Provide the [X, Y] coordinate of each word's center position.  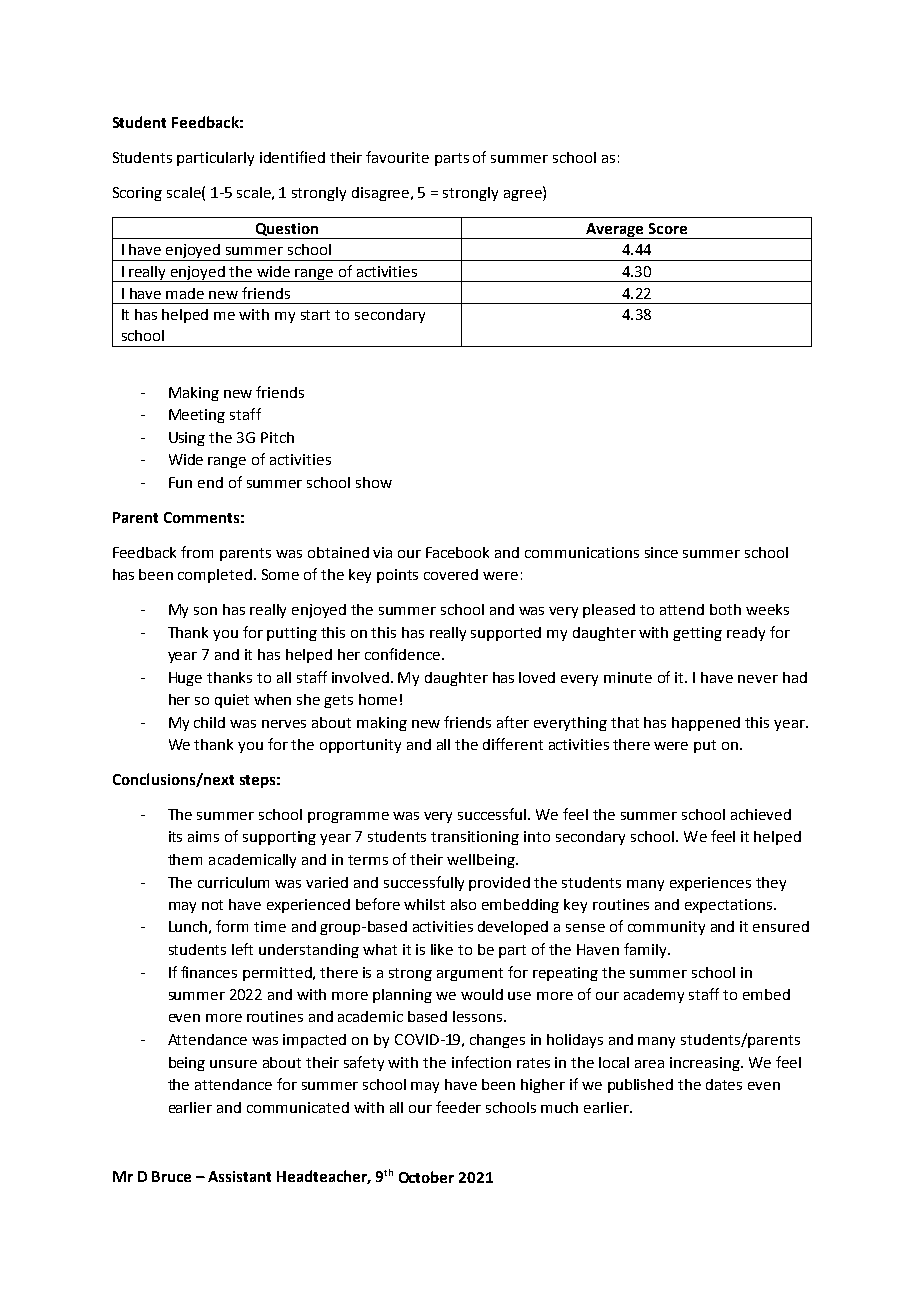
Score [668, 228]
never [758, 679]
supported [506, 634]
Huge [185, 679]
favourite [397, 157]
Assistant [239, 1176]
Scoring [137, 194]
